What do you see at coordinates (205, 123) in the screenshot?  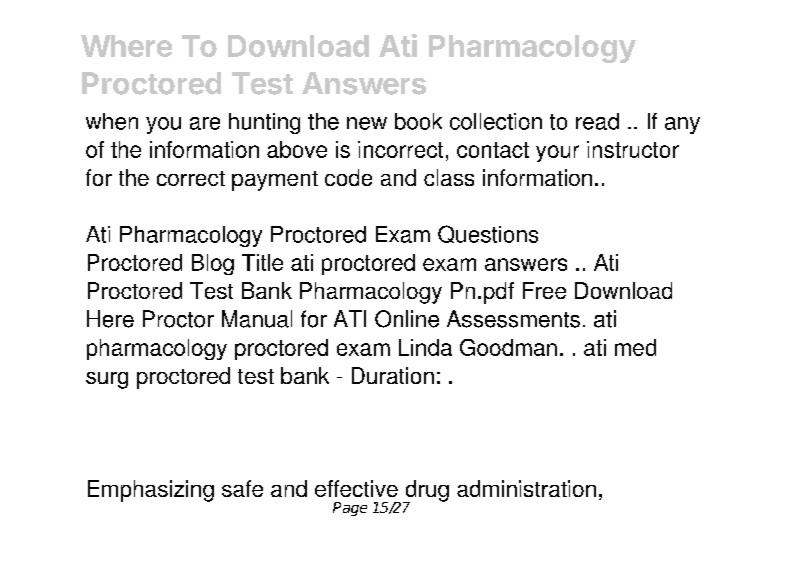 I see `are` at bounding box center [205, 123].
